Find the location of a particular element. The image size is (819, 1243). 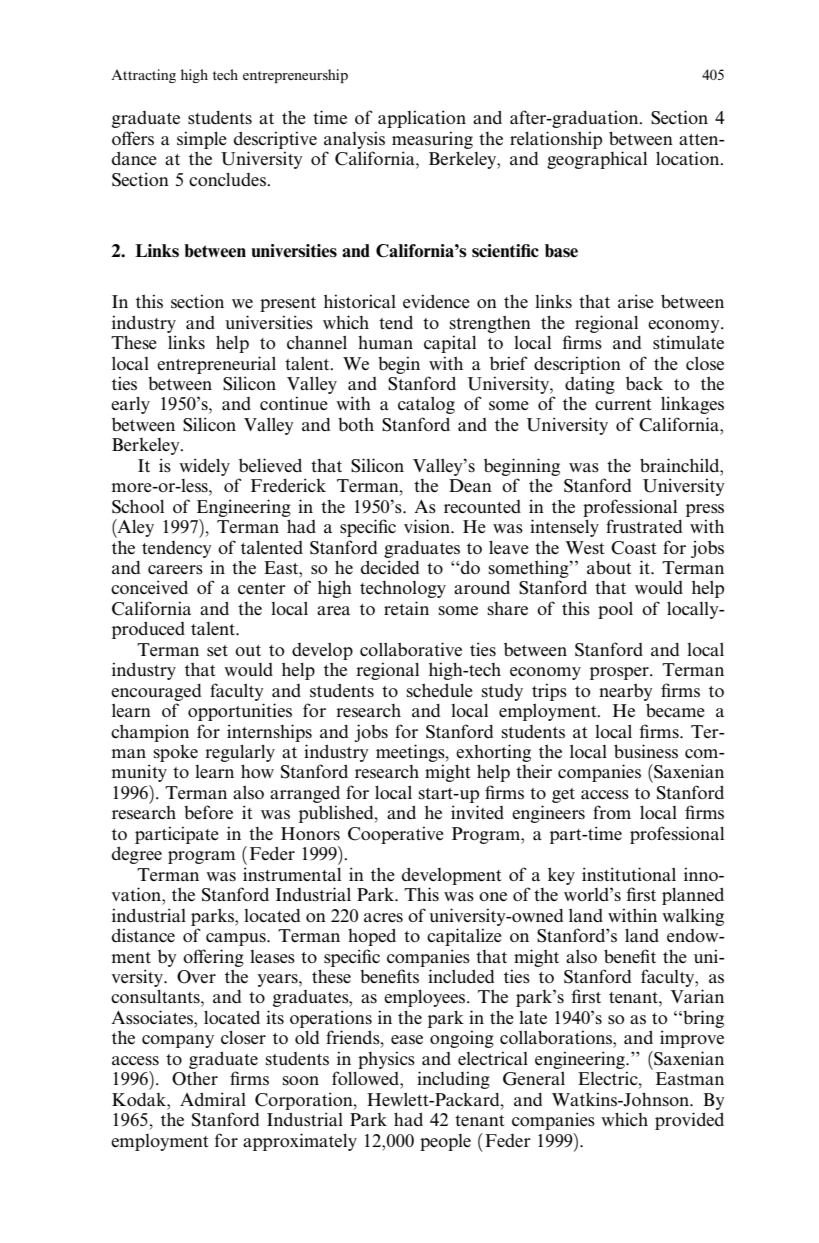

pool is located at coordinates (615, 610).
